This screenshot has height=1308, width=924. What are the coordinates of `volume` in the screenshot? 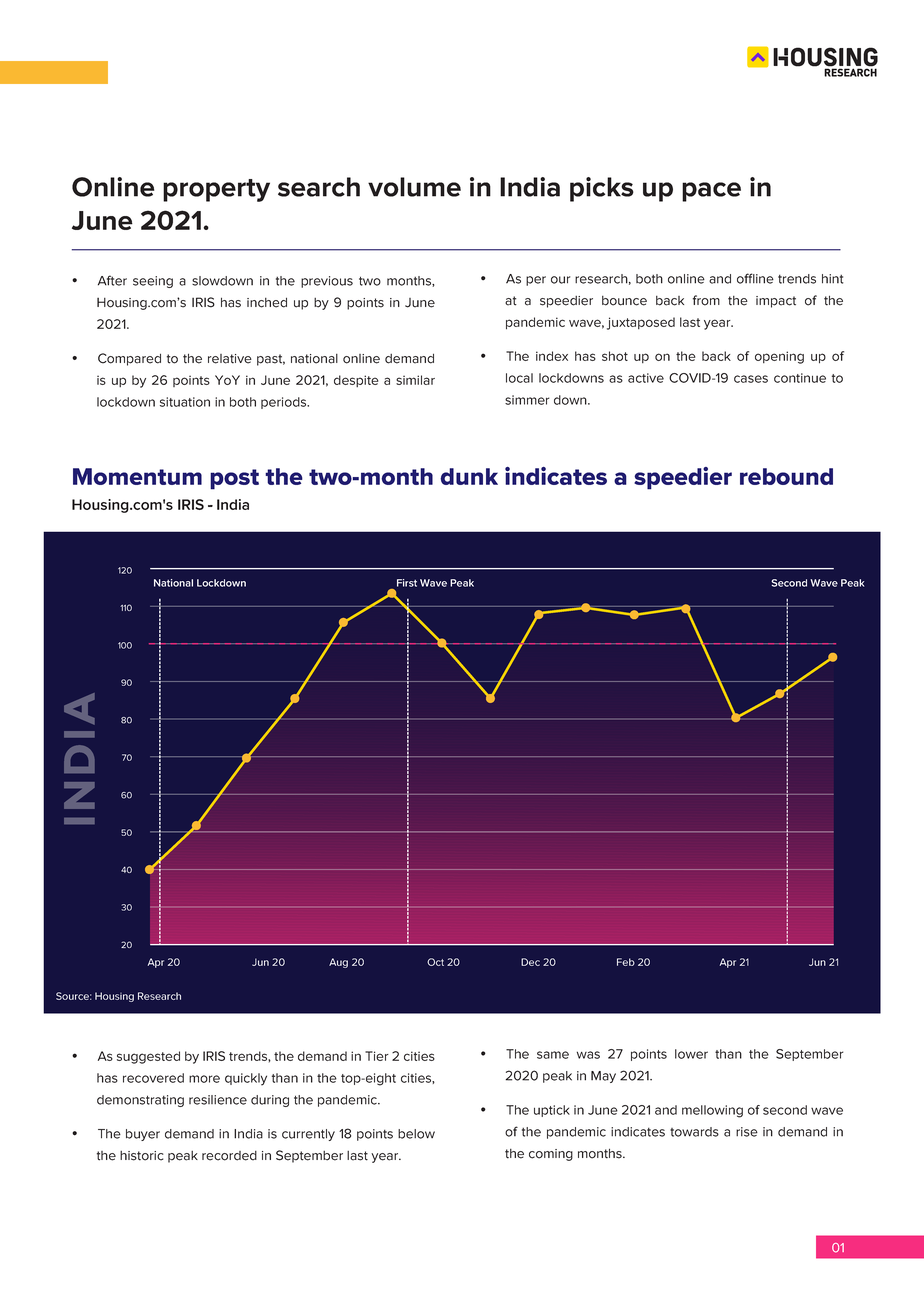 It's located at (414, 187).
